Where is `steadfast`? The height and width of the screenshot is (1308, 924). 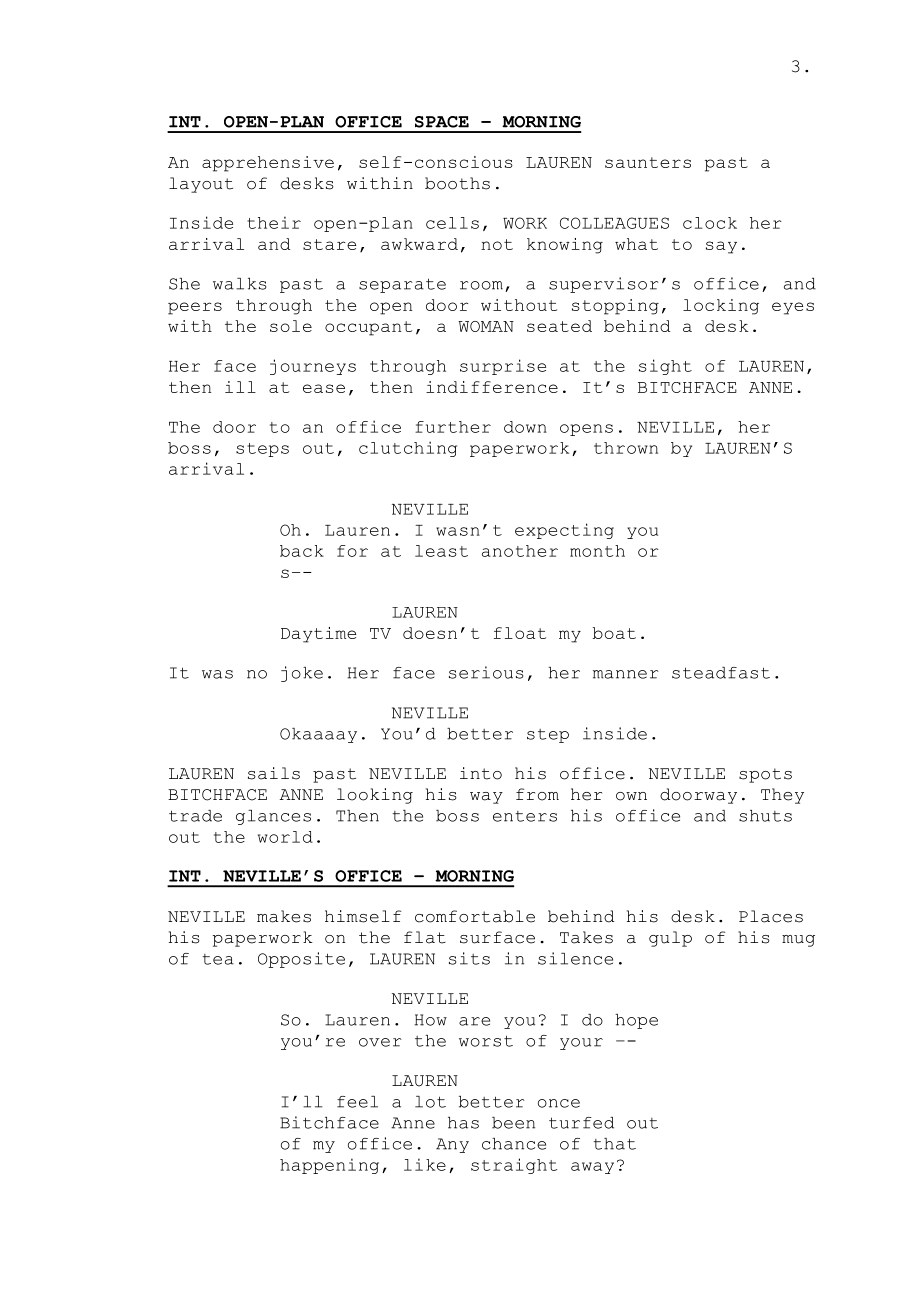
steadfast is located at coordinates (721, 673).
